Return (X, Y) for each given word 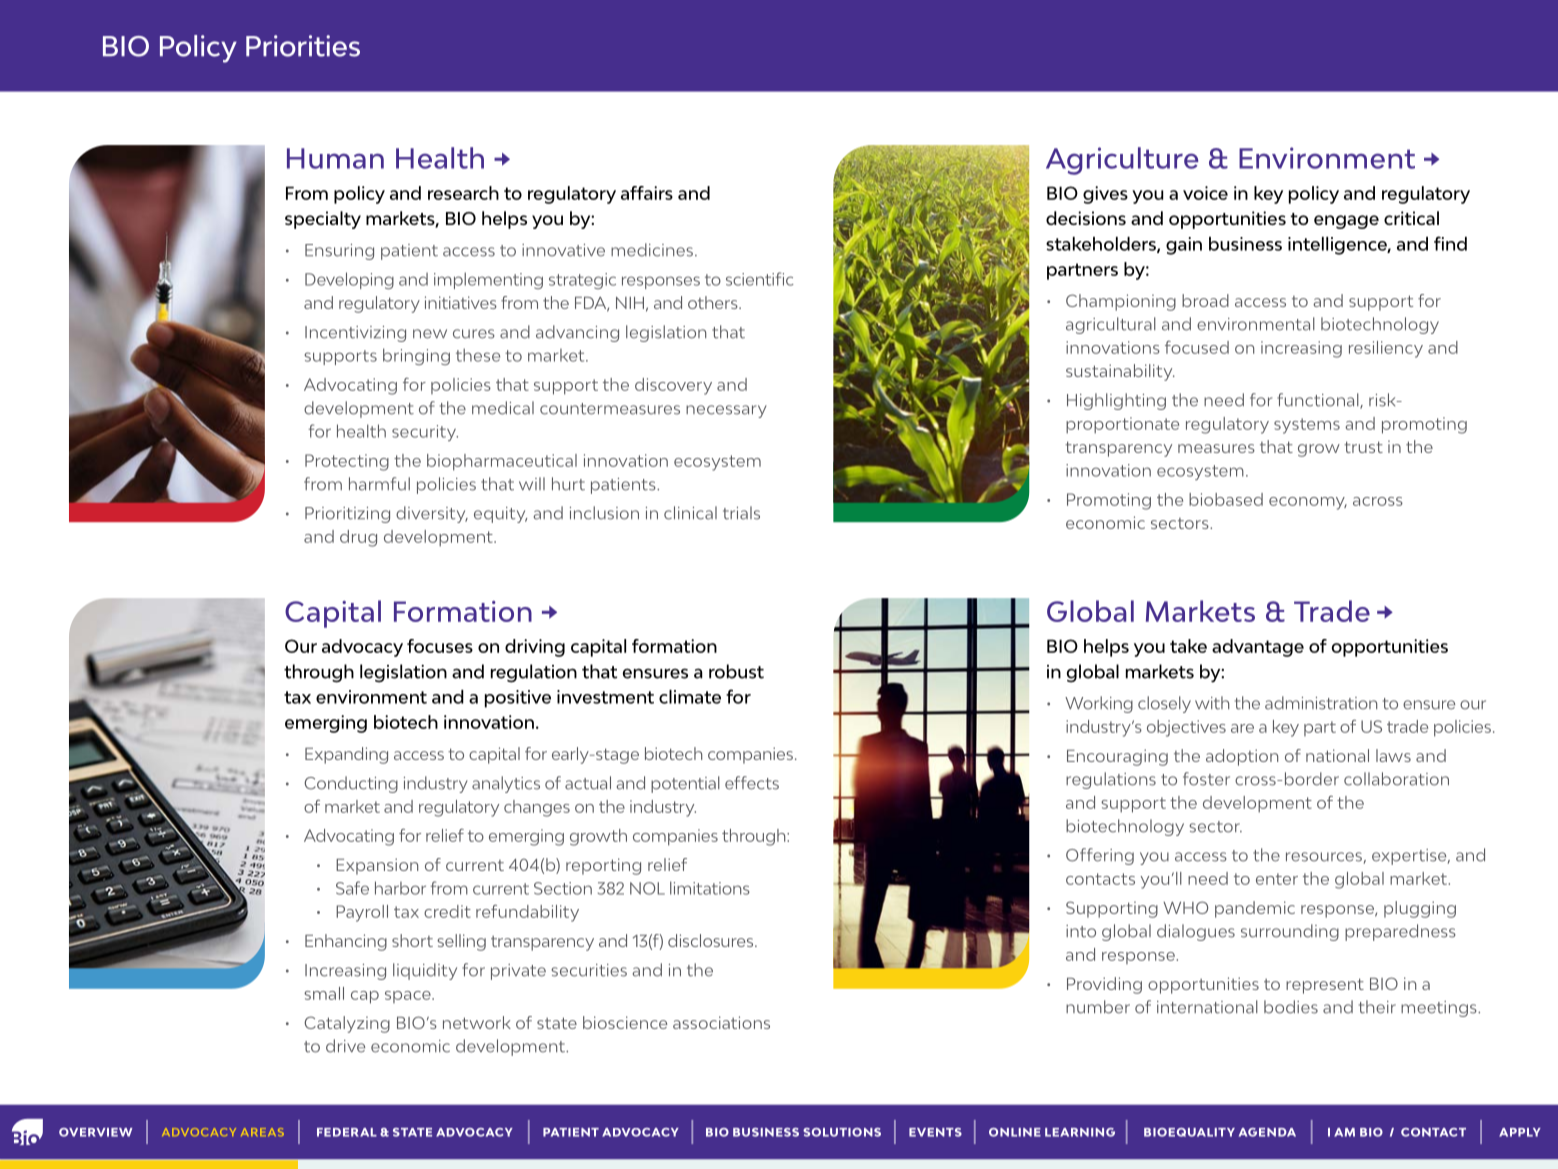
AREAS (262, 1132)
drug (358, 538)
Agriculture (1122, 161)
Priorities (303, 46)
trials (741, 513)
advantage (1258, 648)
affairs (647, 193)
